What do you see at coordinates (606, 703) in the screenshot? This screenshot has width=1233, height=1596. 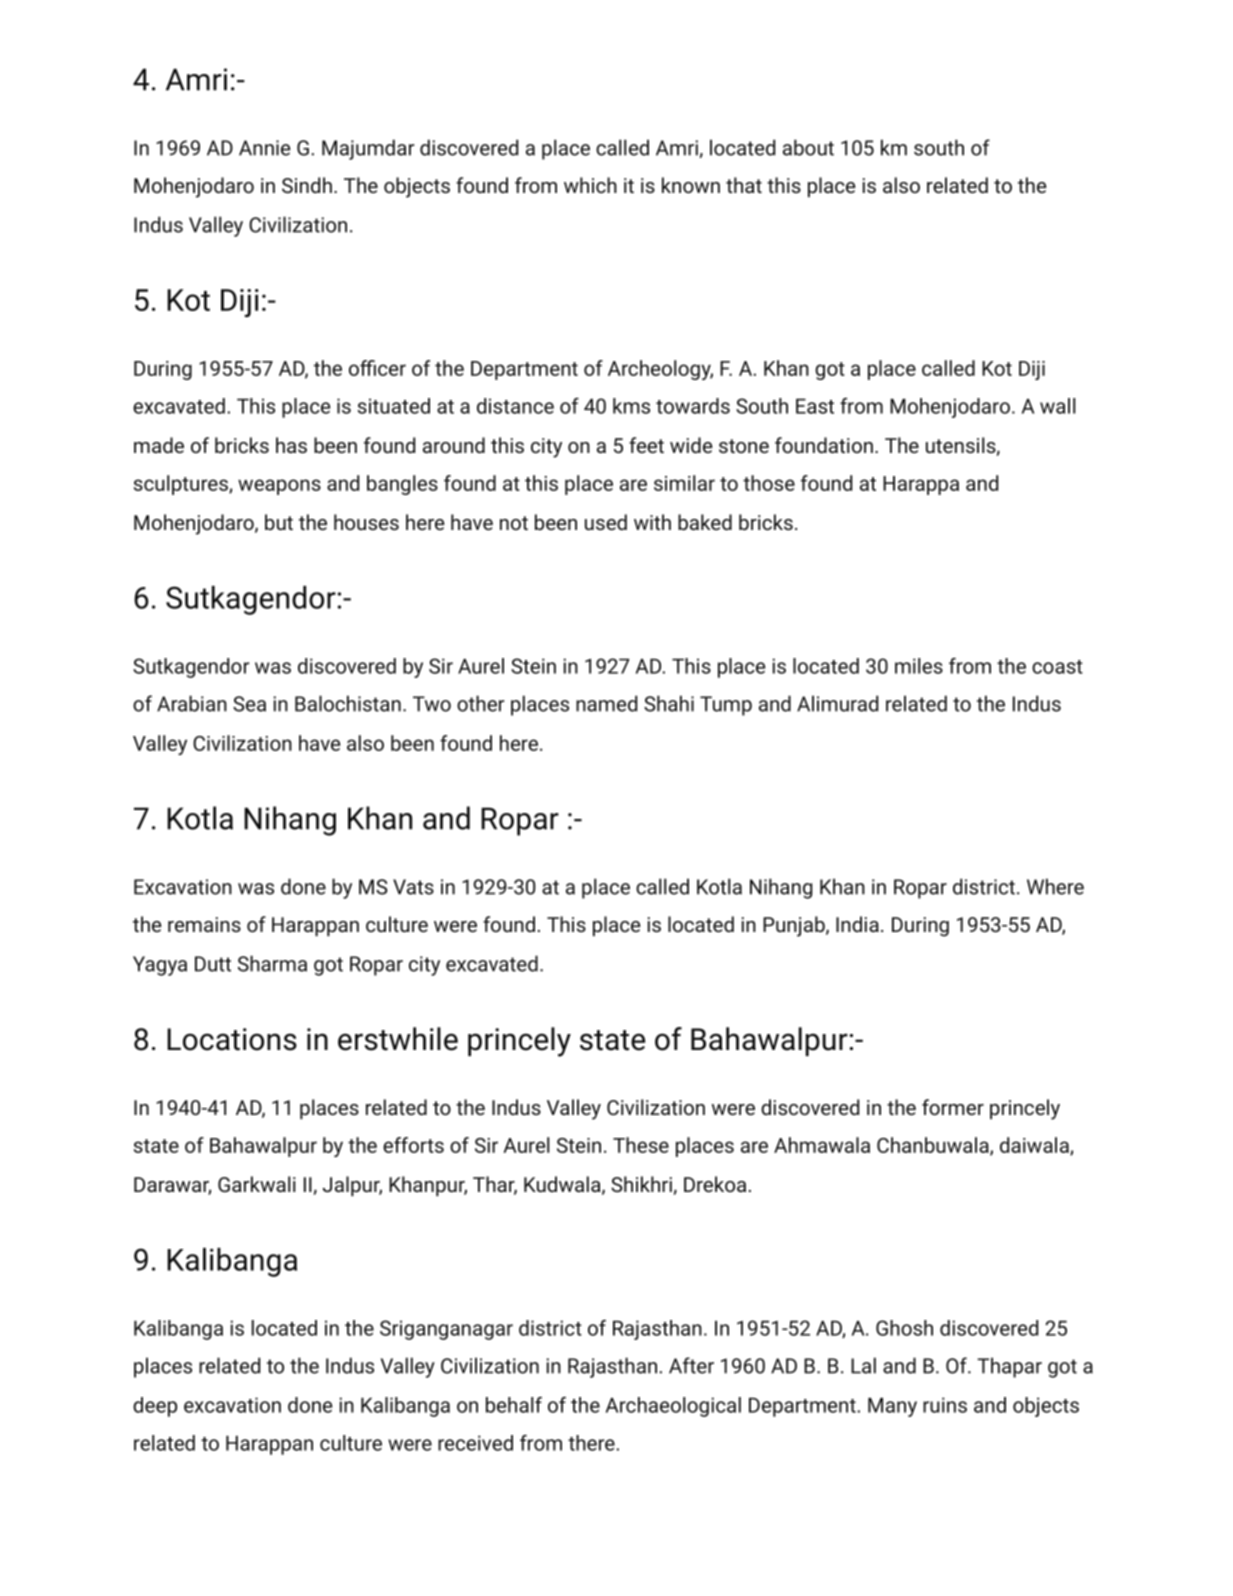 I see `named` at bounding box center [606, 703].
